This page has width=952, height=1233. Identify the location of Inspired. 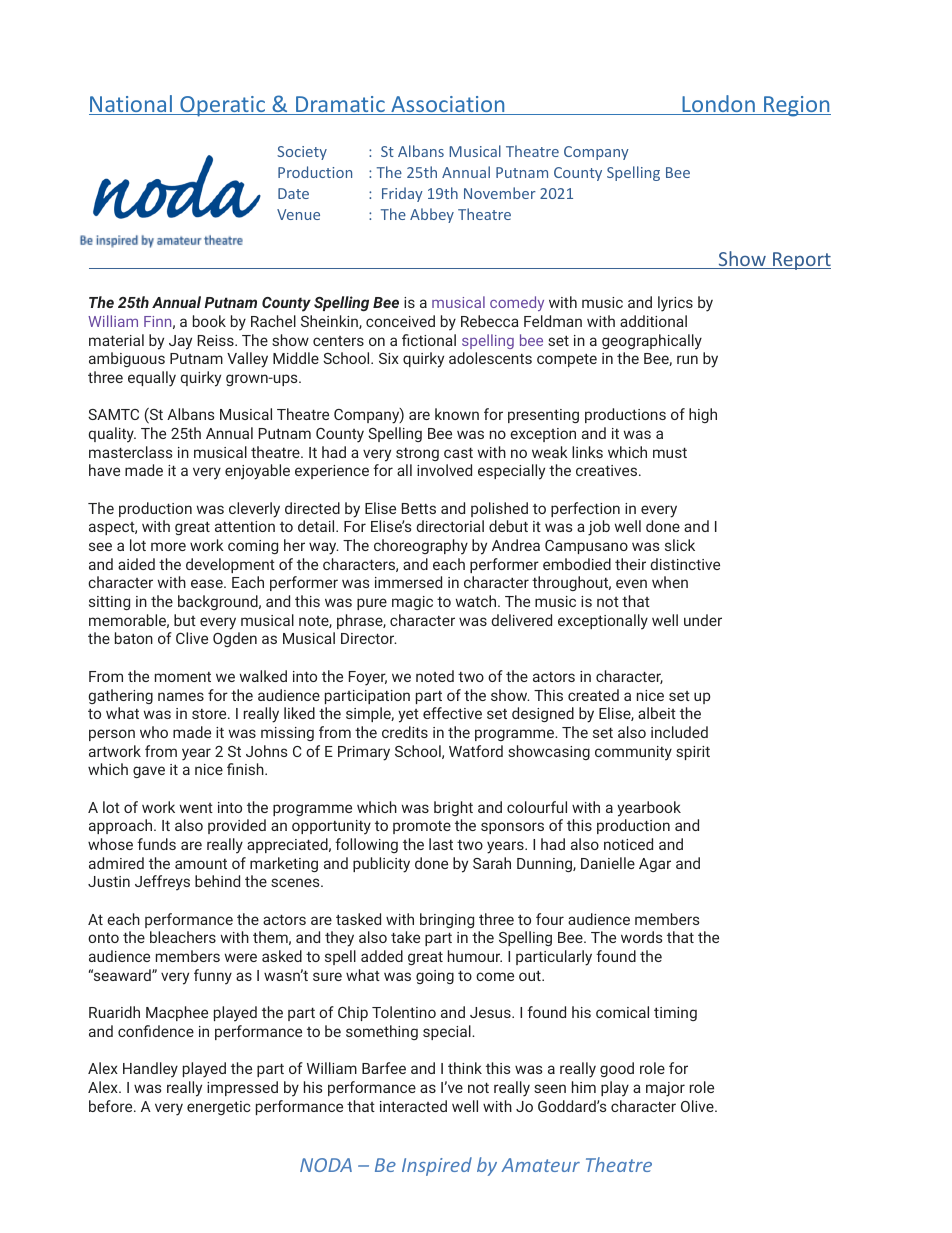
(437, 1166).
